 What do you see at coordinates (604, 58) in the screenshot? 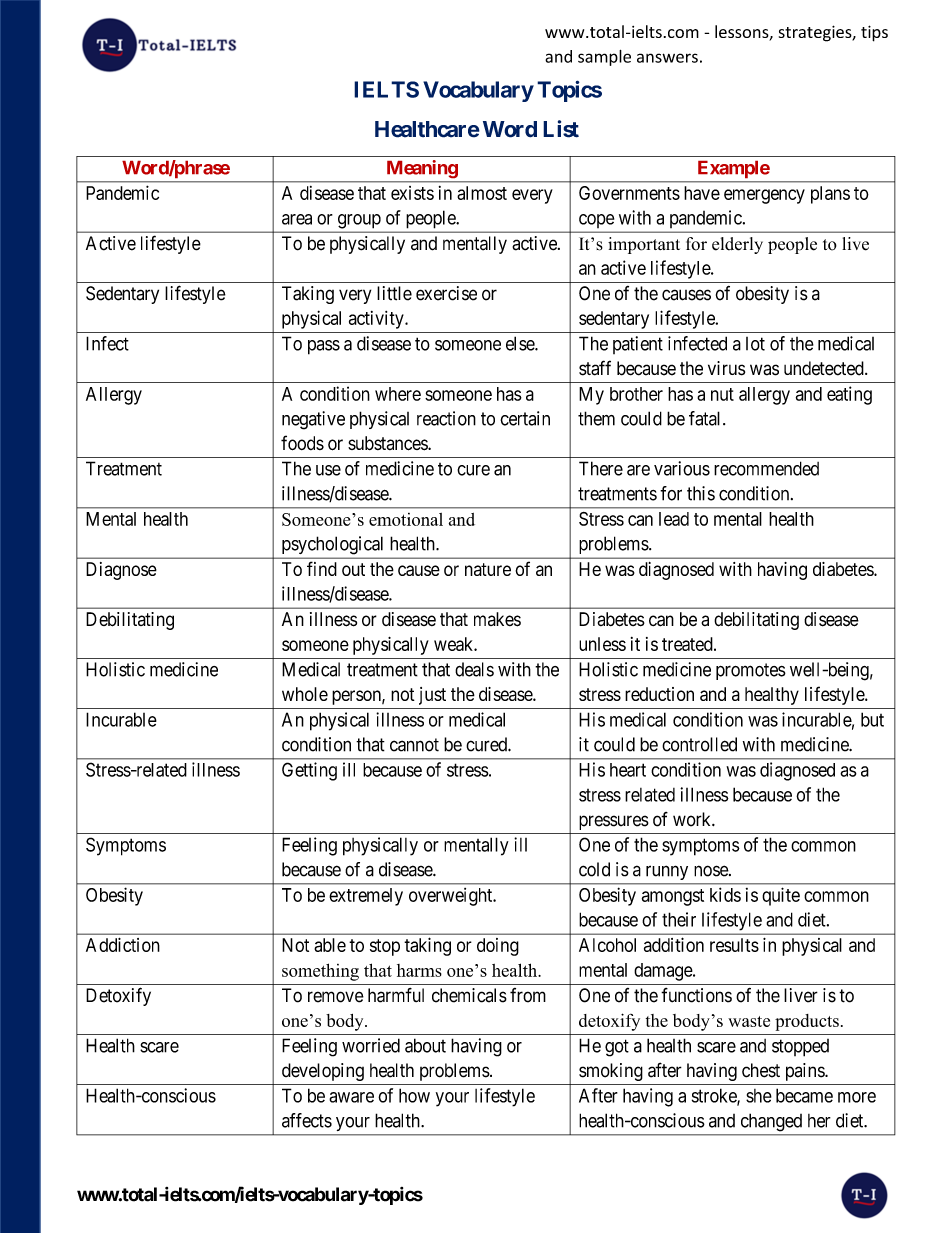
I see `sample` at bounding box center [604, 58].
